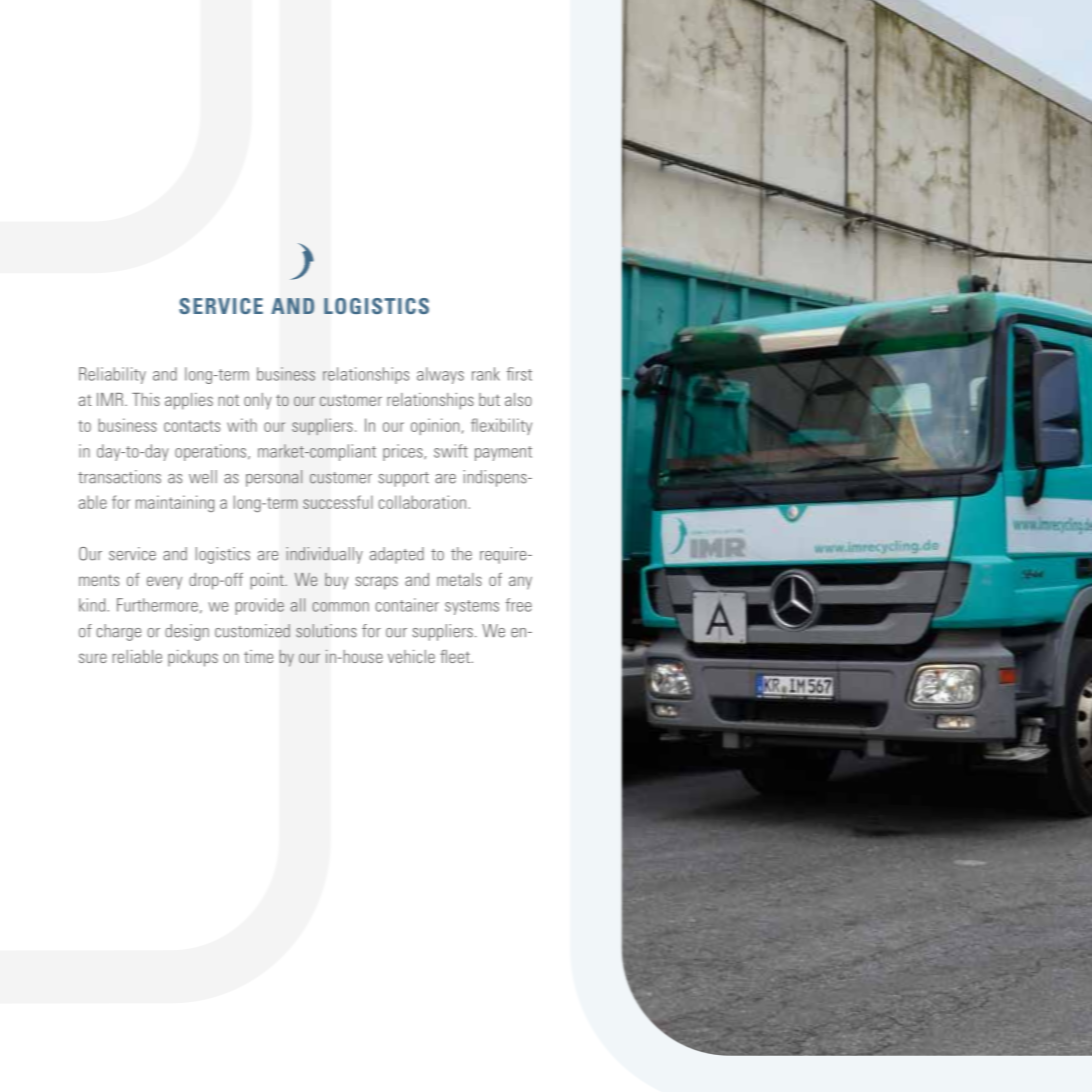 The height and width of the page is (1092, 1092). Describe the element at coordinates (242, 425) in the page. I see `with` at that location.
